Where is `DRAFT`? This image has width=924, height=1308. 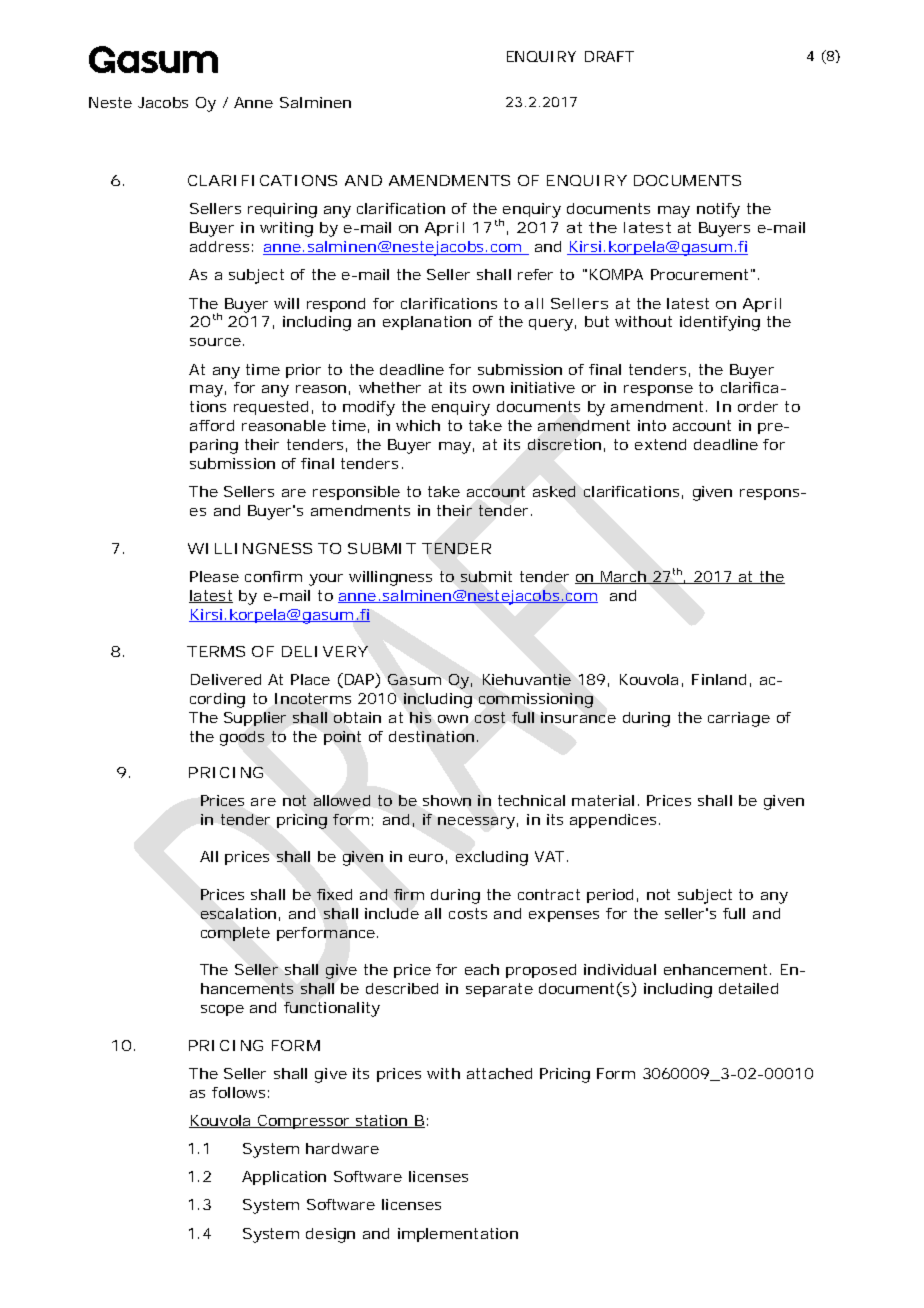
DRAFT is located at coordinates (609, 56).
